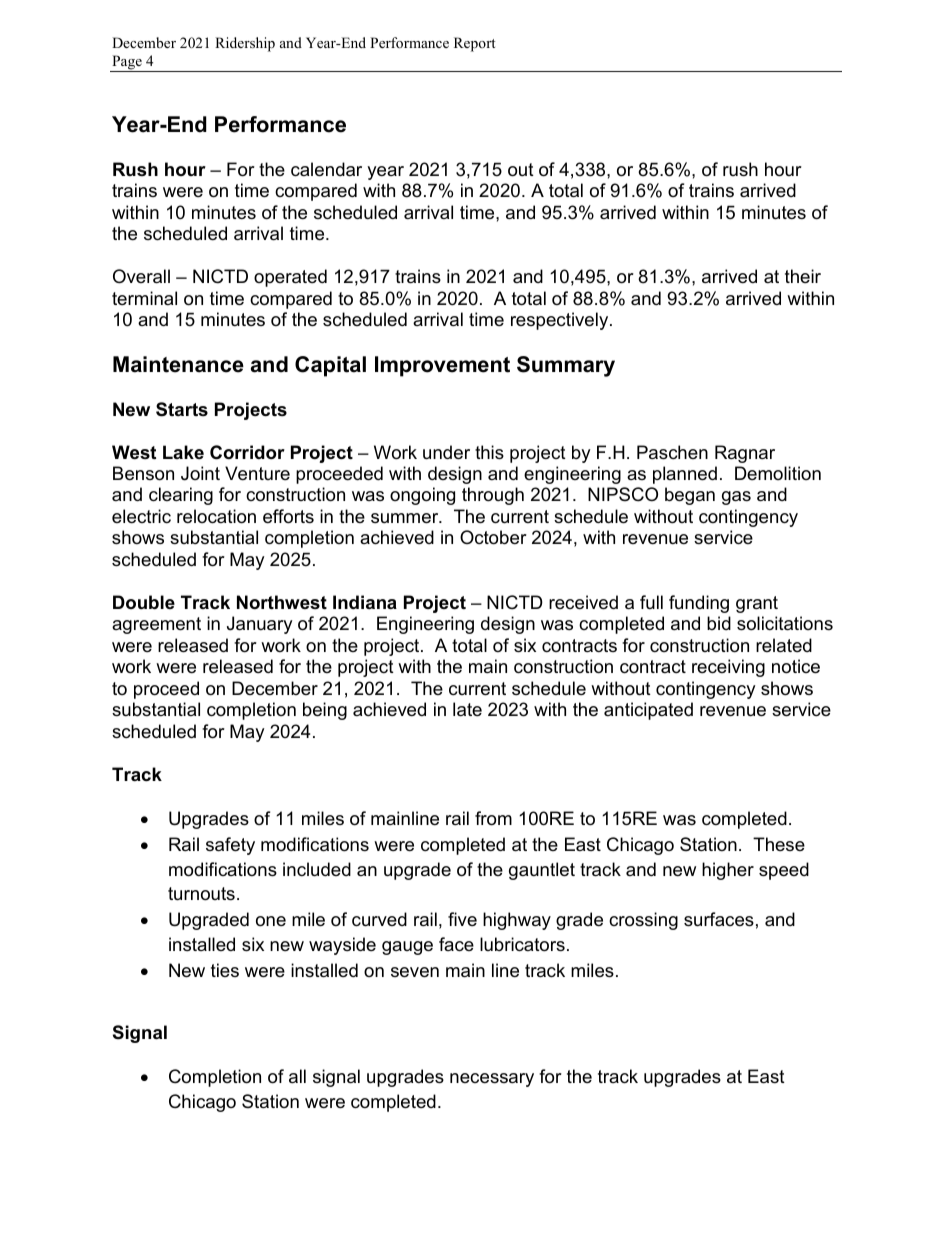 The image size is (952, 1233). What do you see at coordinates (803, 276) in the page?
I see `their` at bounding box center [803, 276].
